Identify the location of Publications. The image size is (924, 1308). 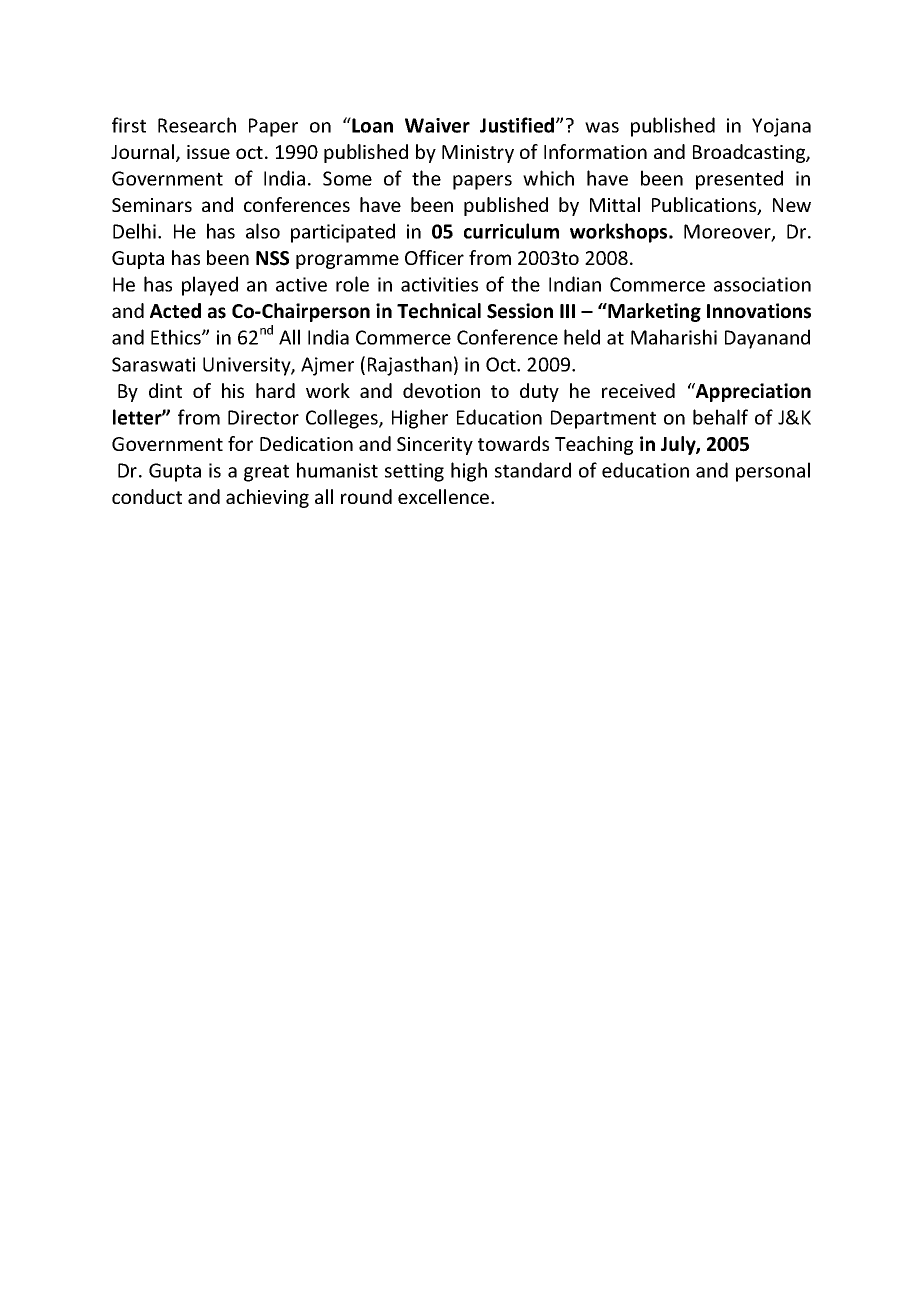
(705, 206).
